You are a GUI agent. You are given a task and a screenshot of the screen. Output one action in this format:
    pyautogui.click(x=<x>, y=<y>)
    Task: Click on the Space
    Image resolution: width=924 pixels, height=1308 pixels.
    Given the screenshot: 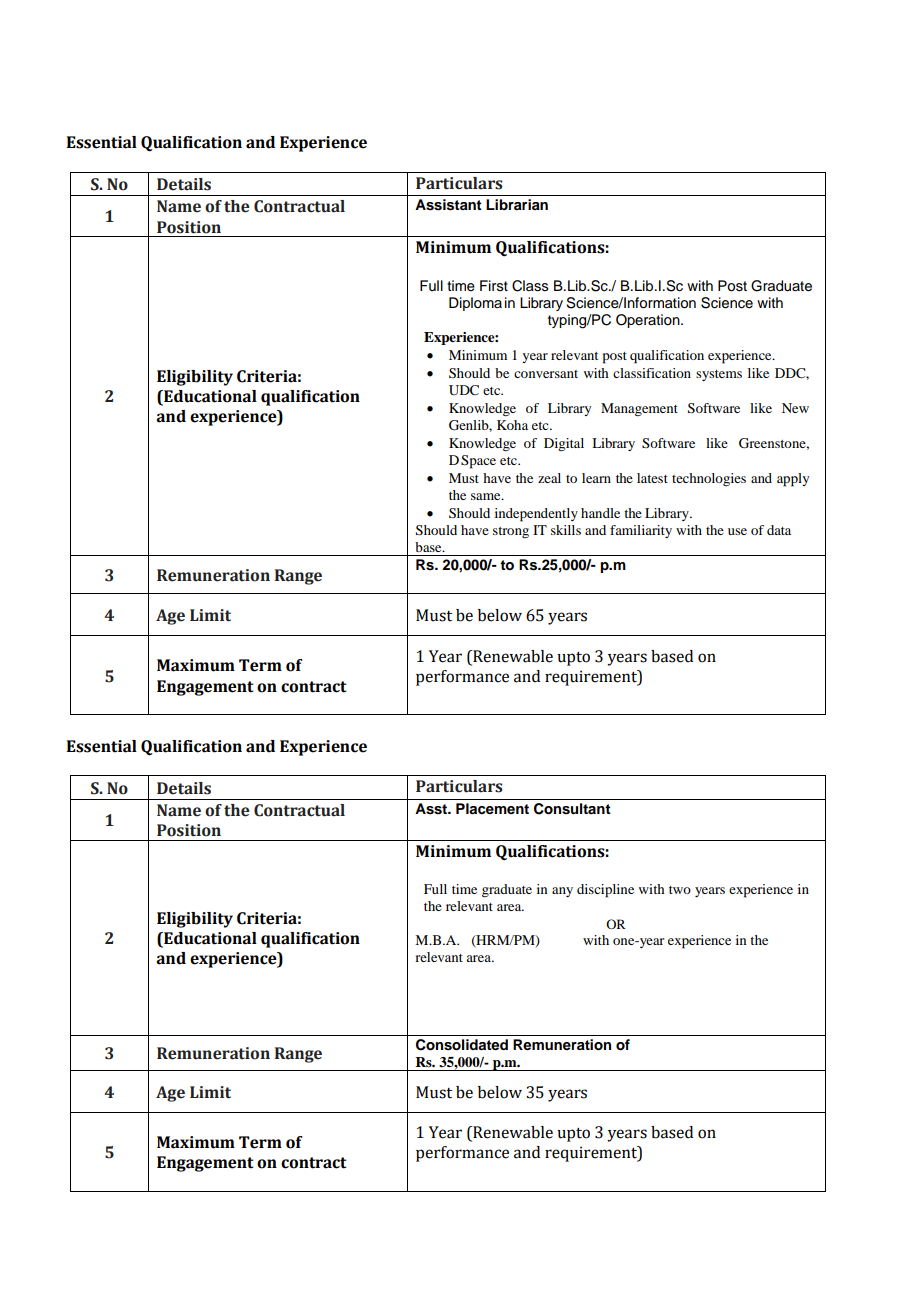 What is the action you would take?
    pyautogui.click(x=478, y=462)
